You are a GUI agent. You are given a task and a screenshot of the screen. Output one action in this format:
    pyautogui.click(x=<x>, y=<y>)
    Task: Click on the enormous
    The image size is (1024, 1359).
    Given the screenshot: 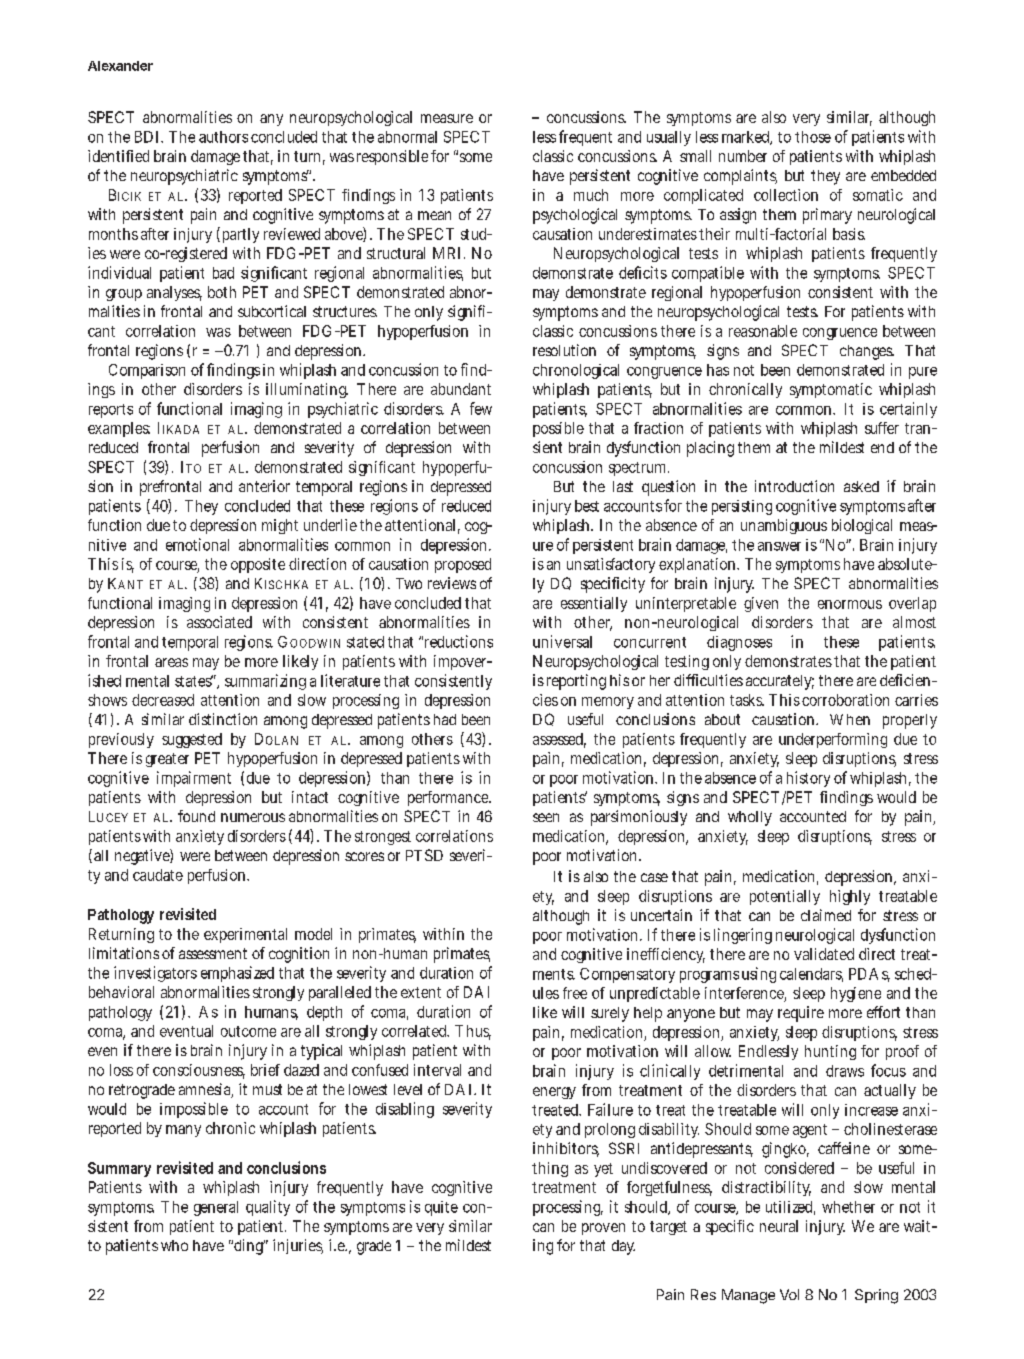 What is the action you would take?
    pyautogui.click(x=850, y=604)
